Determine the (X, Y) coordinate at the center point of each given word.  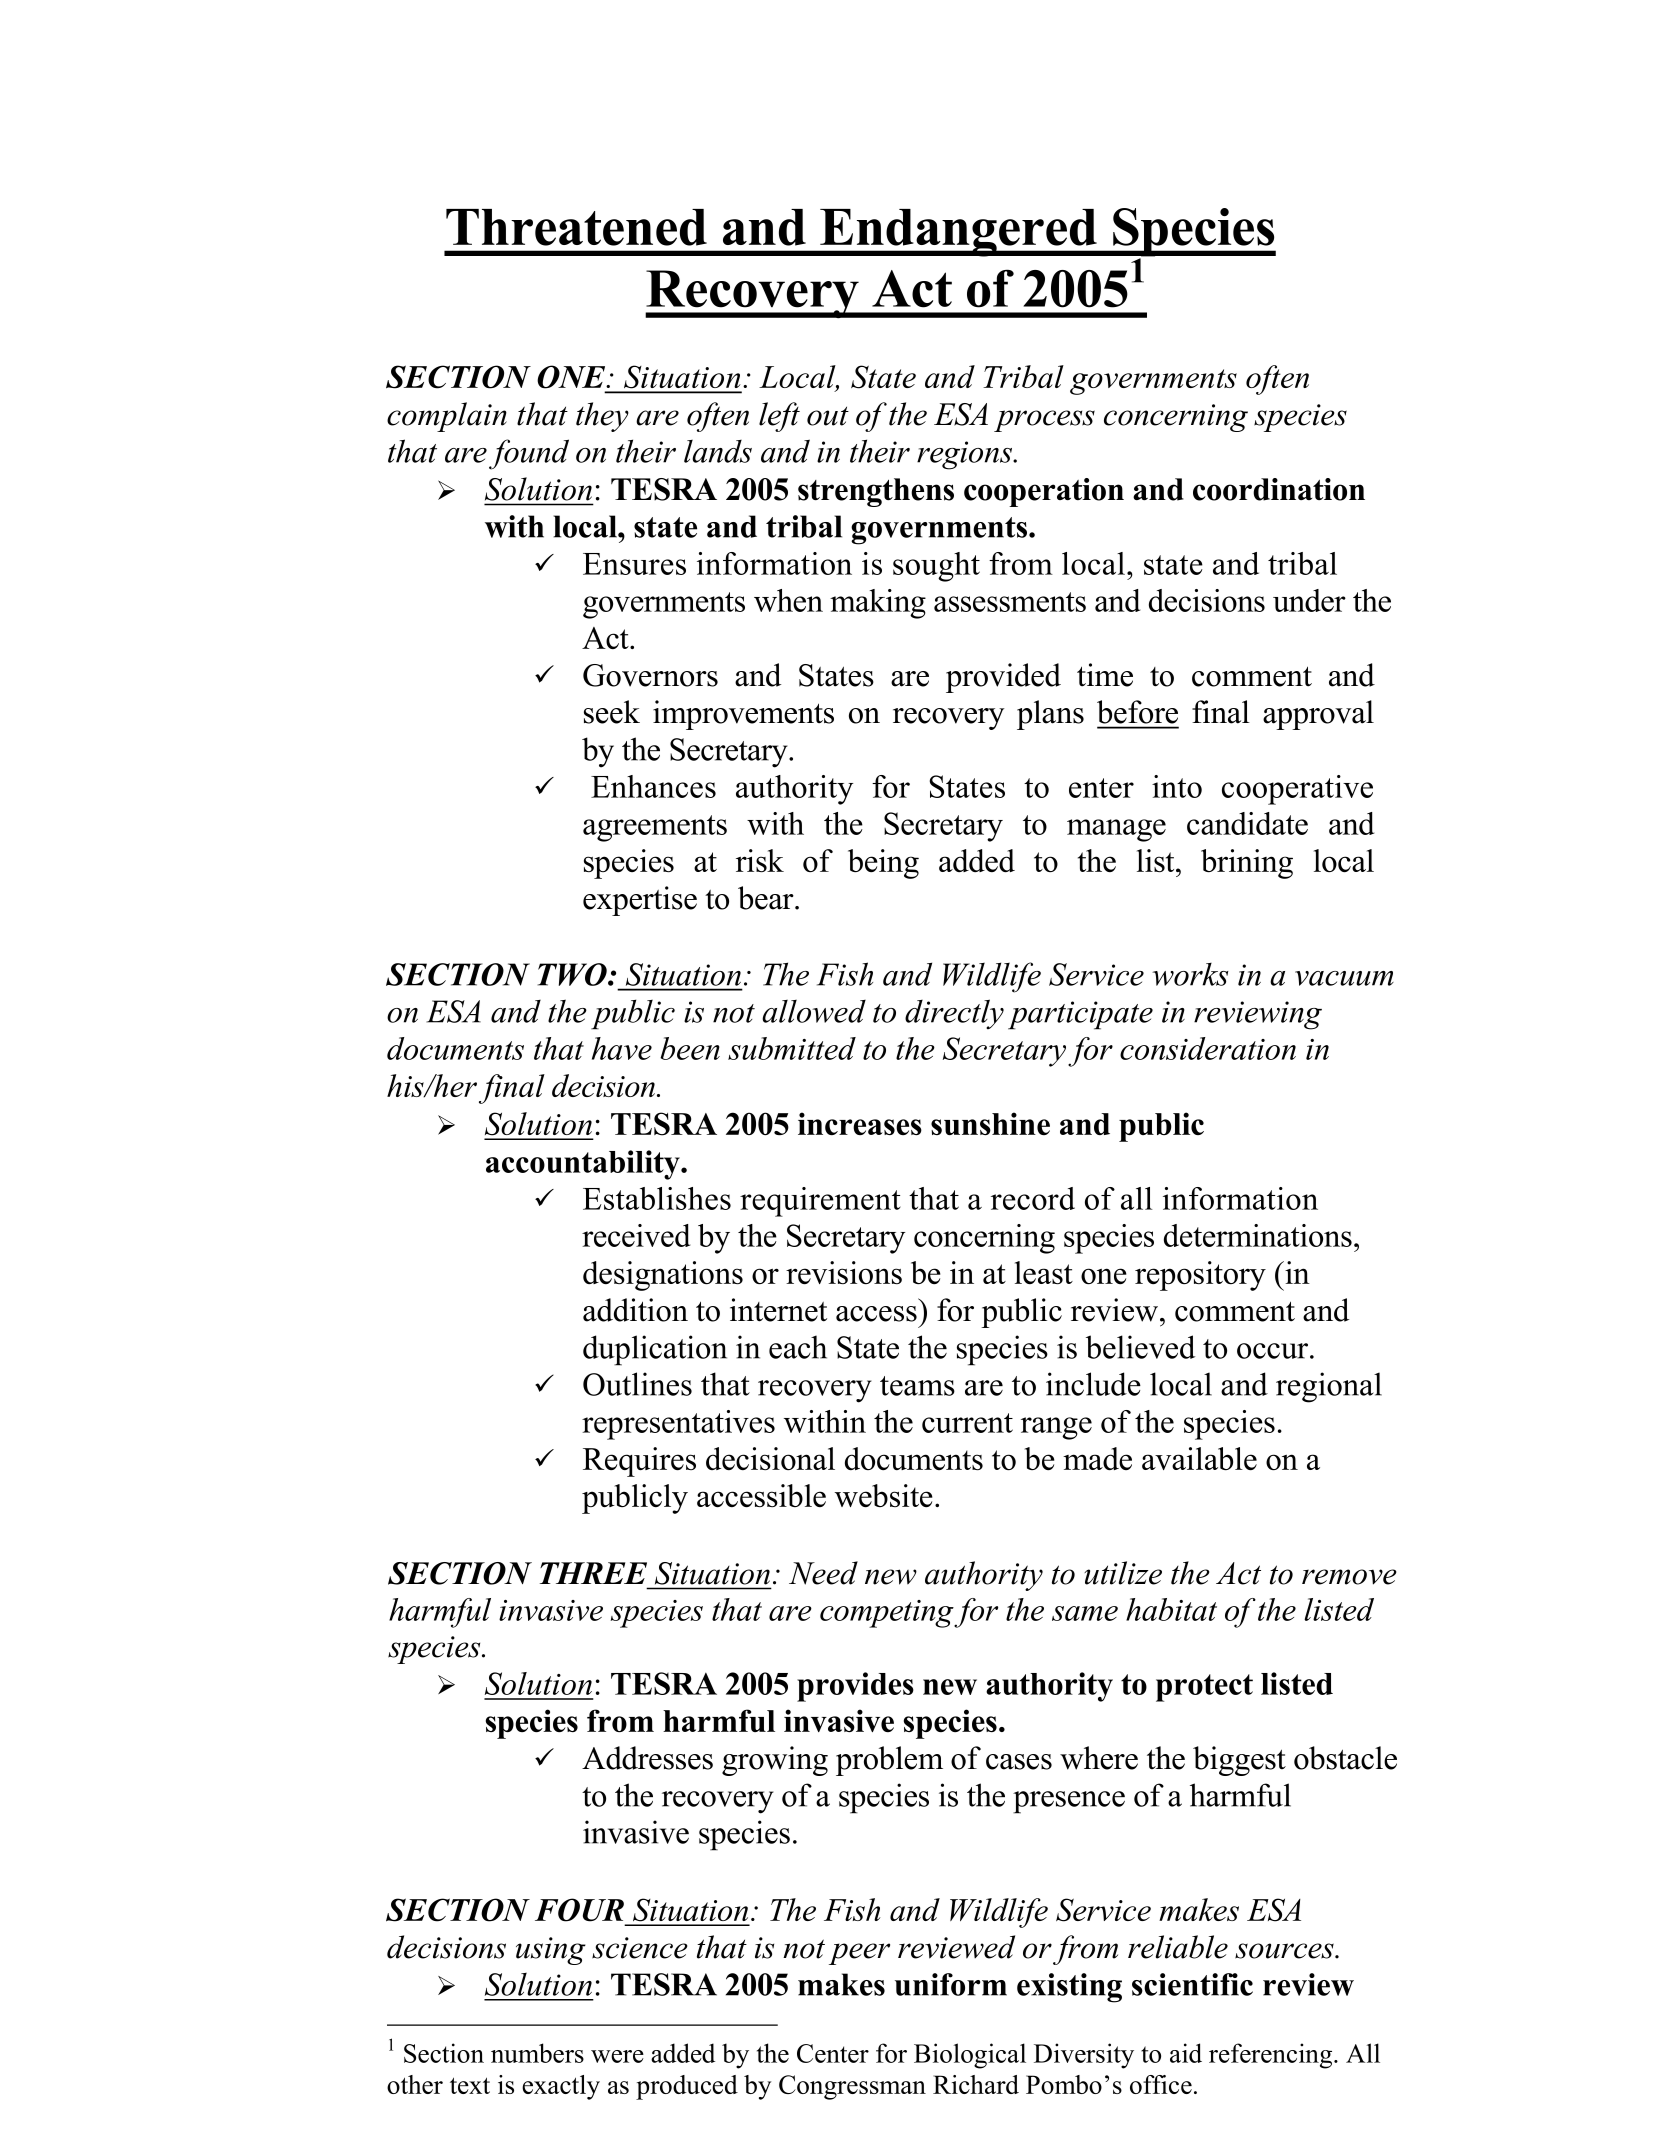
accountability (584, 1165)
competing (887, 1614)
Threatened (576, 227)
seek (612, 712)
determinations (1258, 1235)
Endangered (958, 233)
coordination (1279, 489)
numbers (537, 2053)
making (878, 604)
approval (1318, 715)
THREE (593, 1573)
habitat (1171, 1609)
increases (860, 1123)
